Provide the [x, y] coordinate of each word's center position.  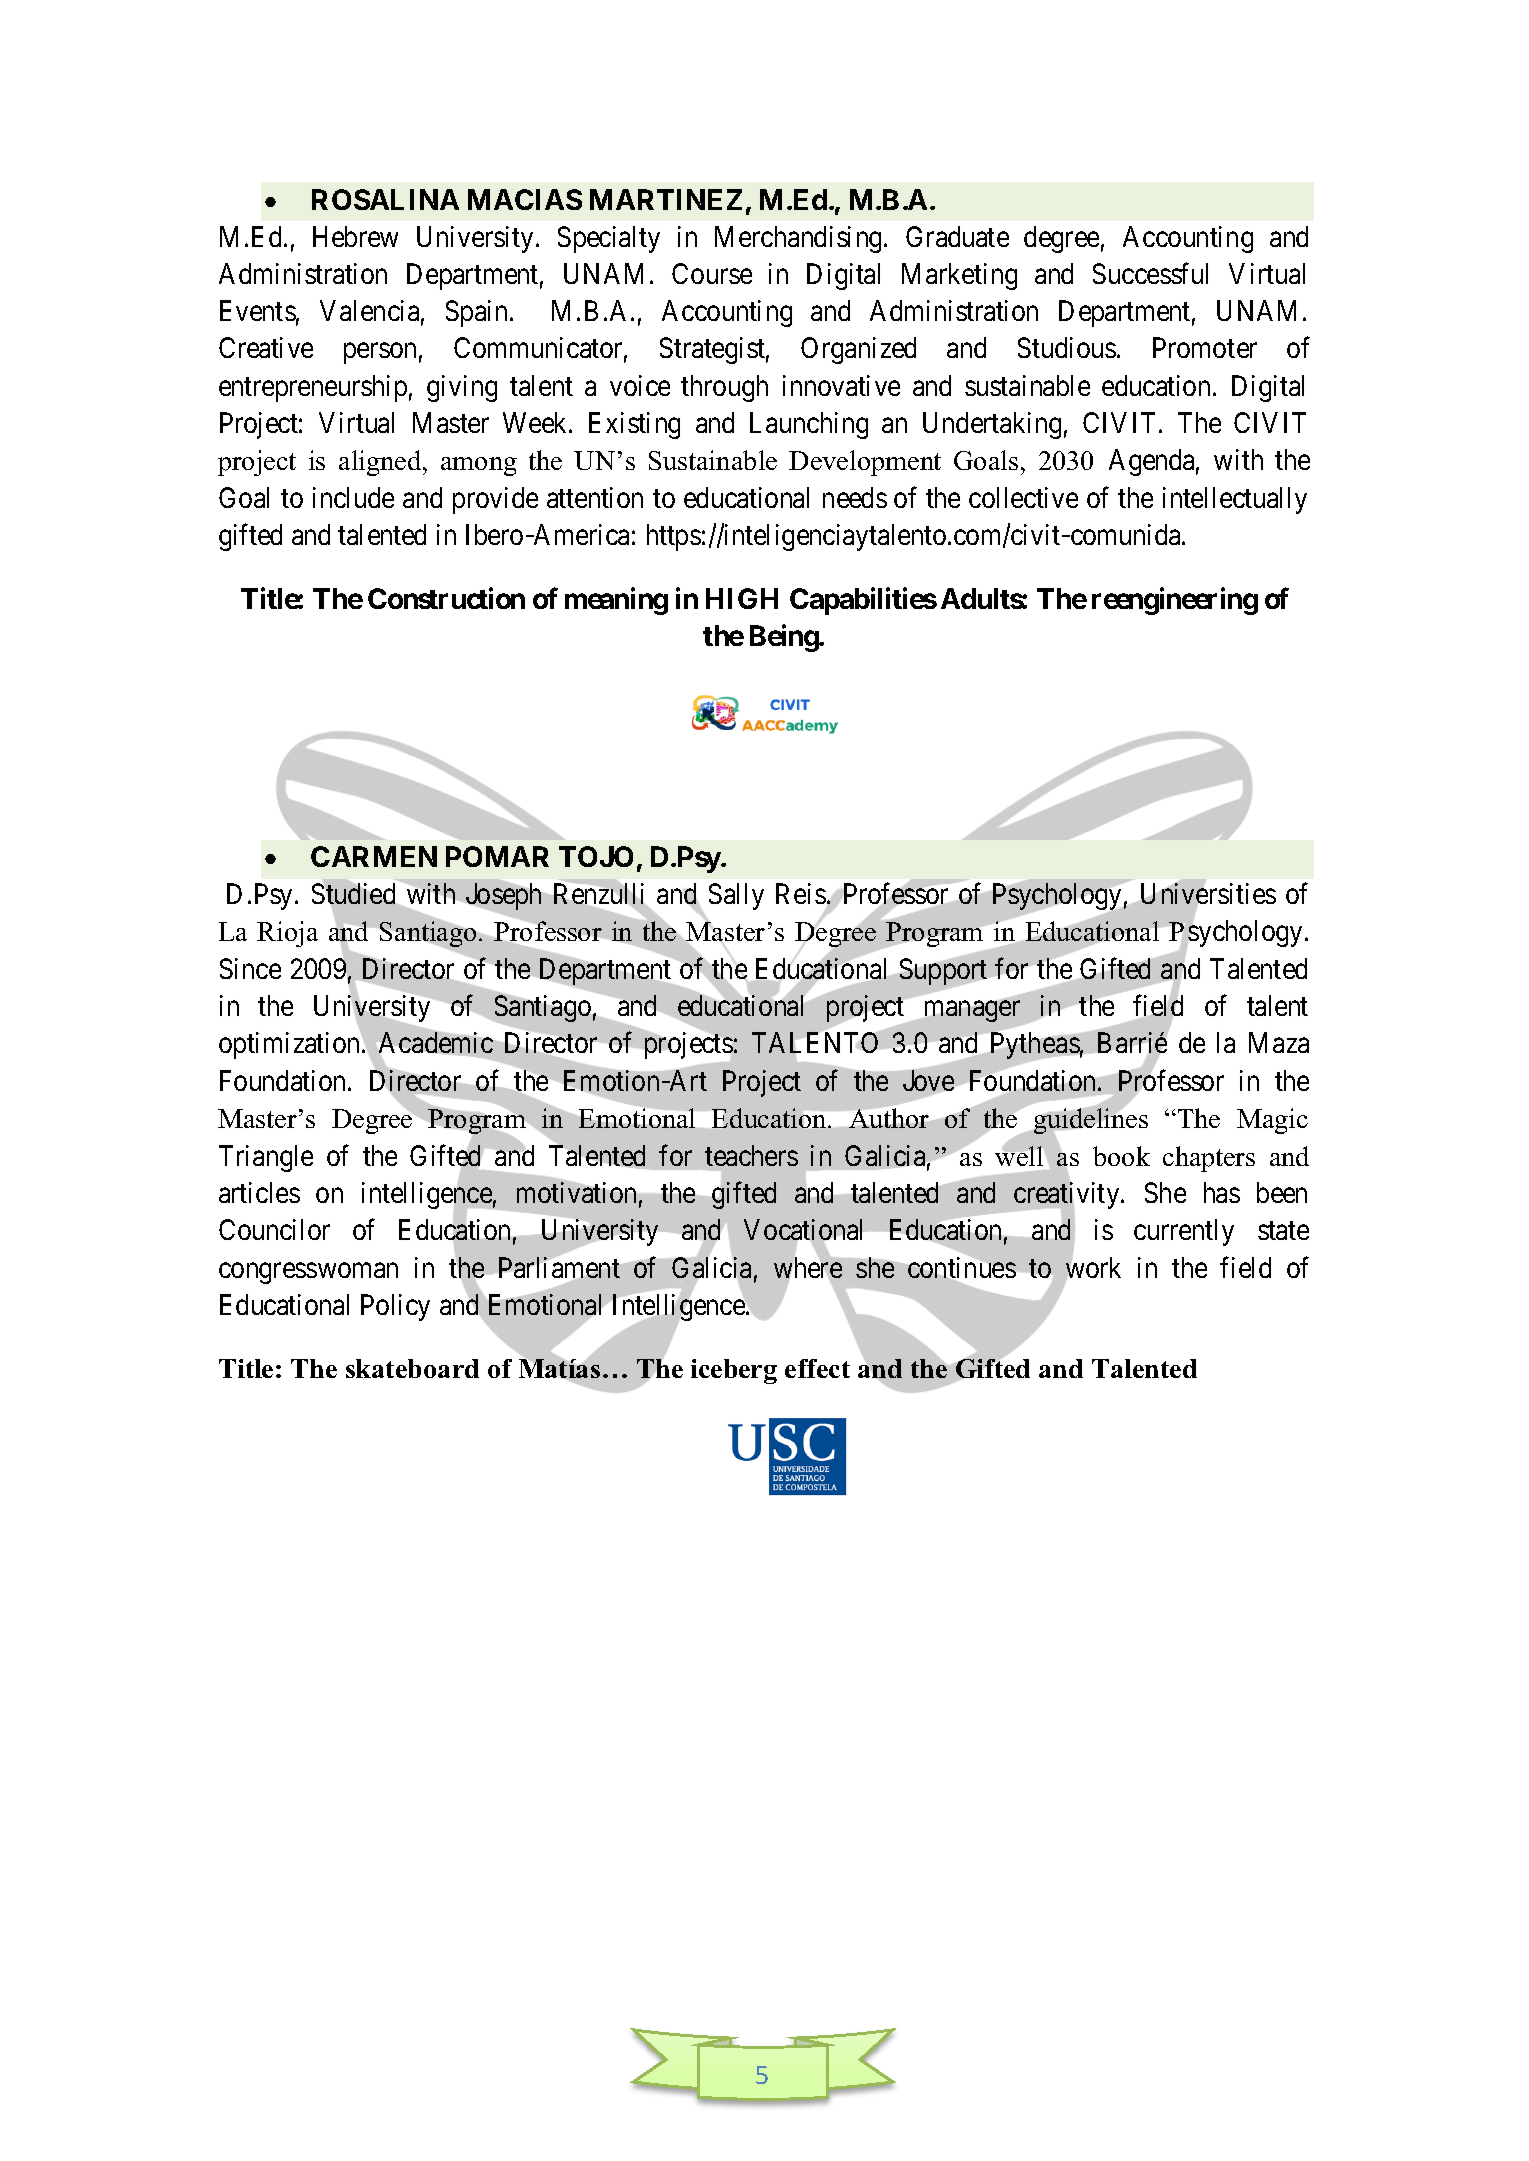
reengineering [1175, 601]
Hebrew [355, 236]
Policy [395, 1307]
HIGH [742, 598]
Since [250, 968]
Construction [446, 598]
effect [817, 1368]
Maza [1279, 1043]
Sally [736, 896]
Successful [1150, 273]
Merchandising [800, 239]
